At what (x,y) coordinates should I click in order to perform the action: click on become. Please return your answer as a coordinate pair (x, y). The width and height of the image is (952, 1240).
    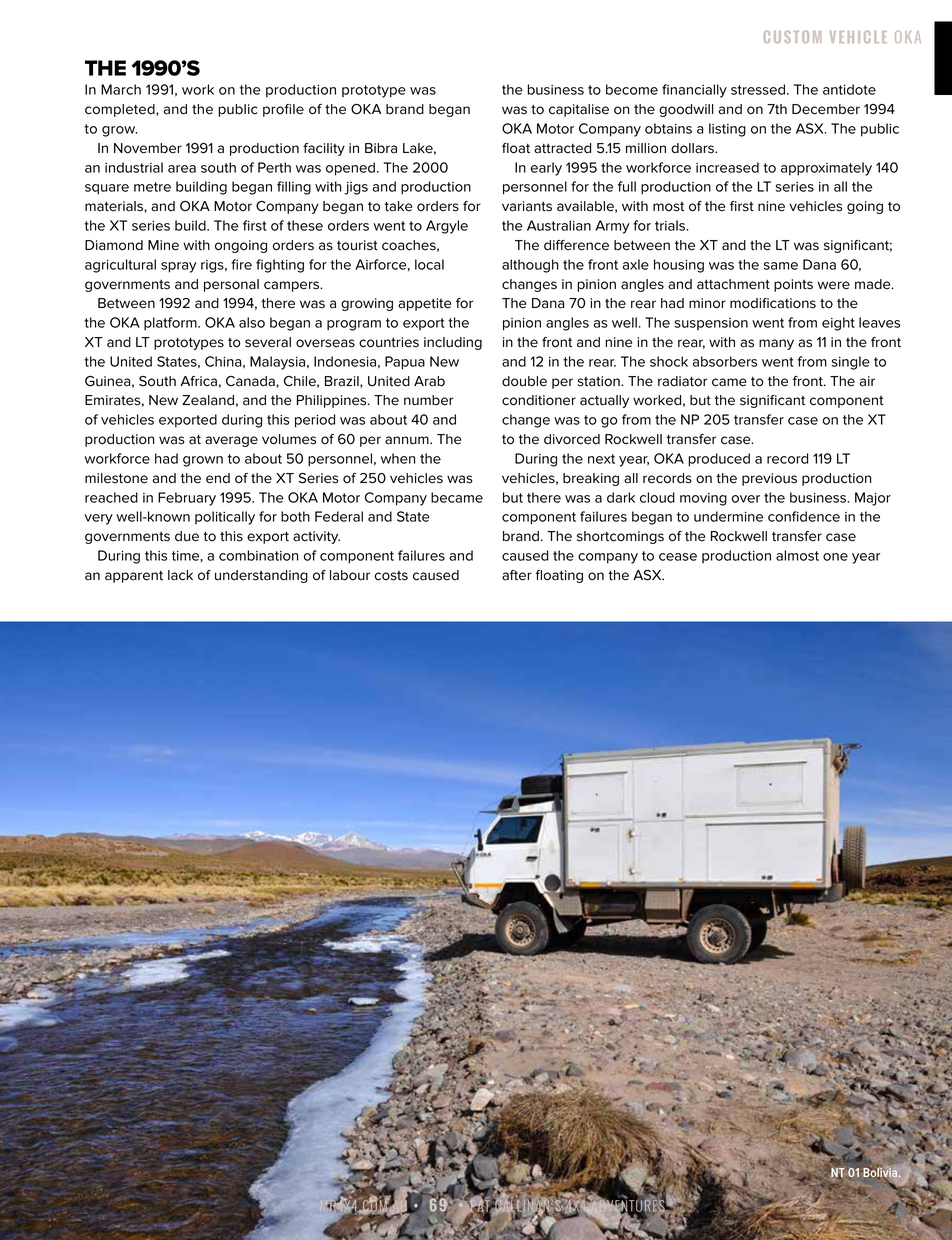
    Looking at the image, I should click on (632, 89).
